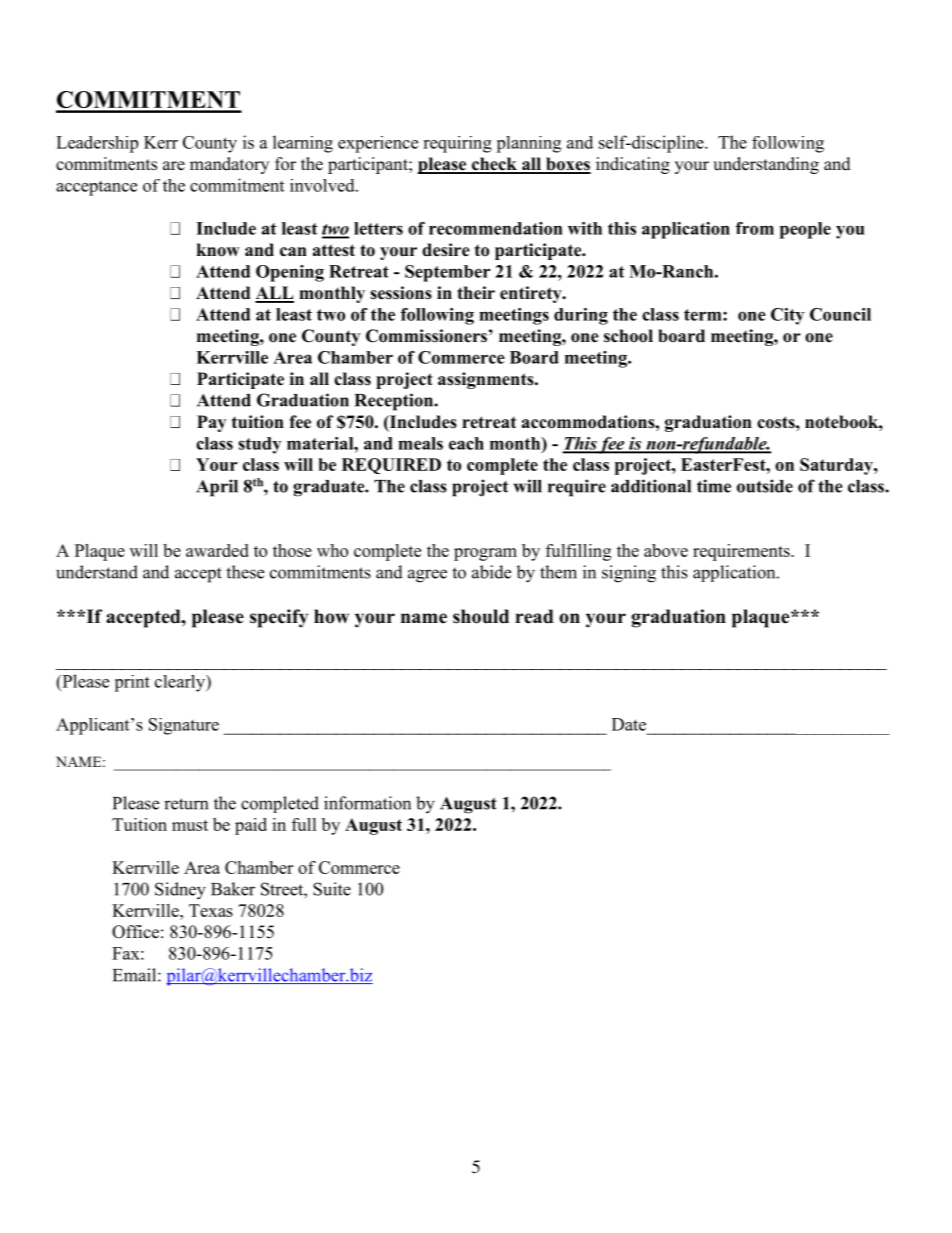 The image size is (952, 1233). Describe the element at coordinates (217, 550) in the page. I see `awarded` at that location.
